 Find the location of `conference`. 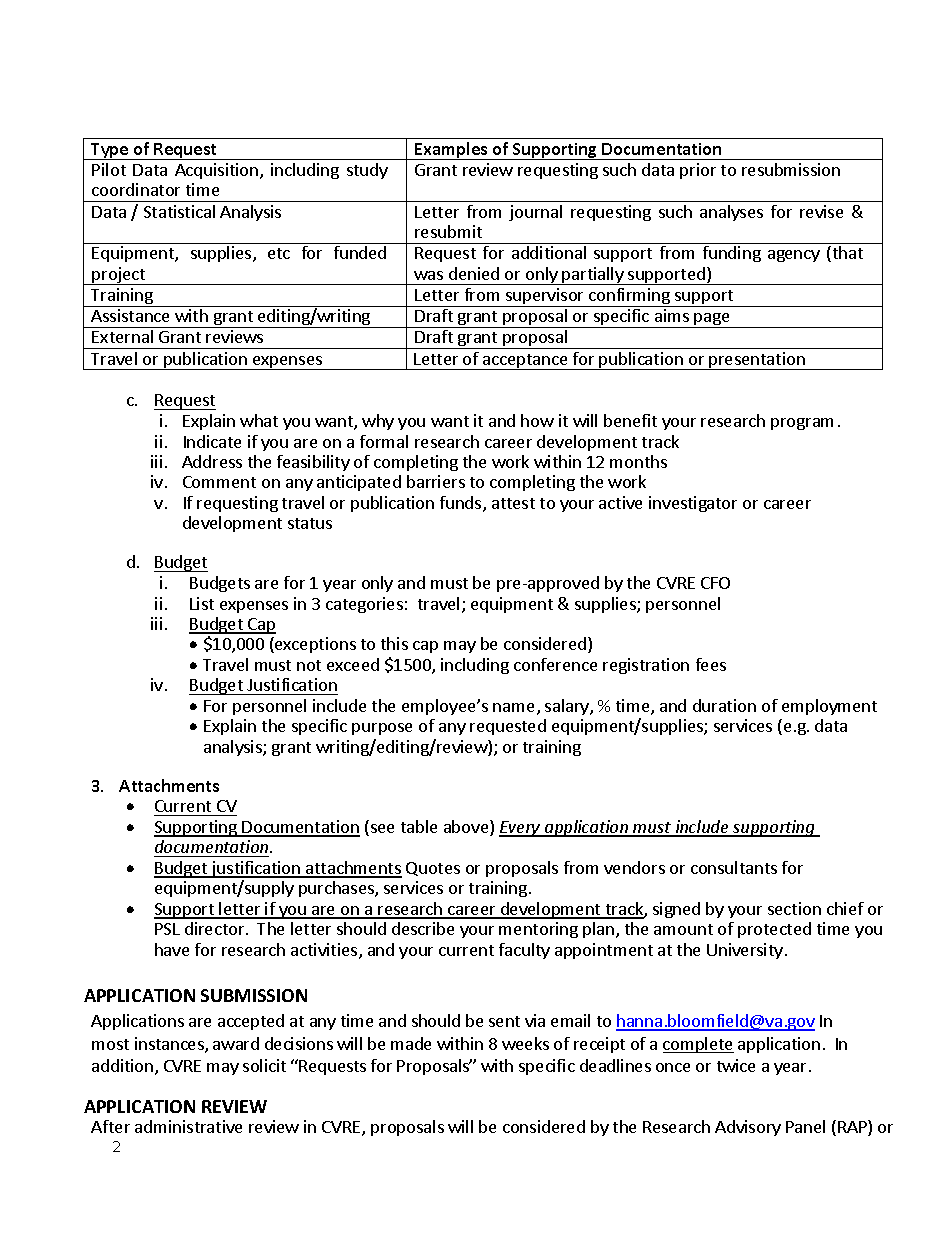

conference is located at coordinates (555, 664).
